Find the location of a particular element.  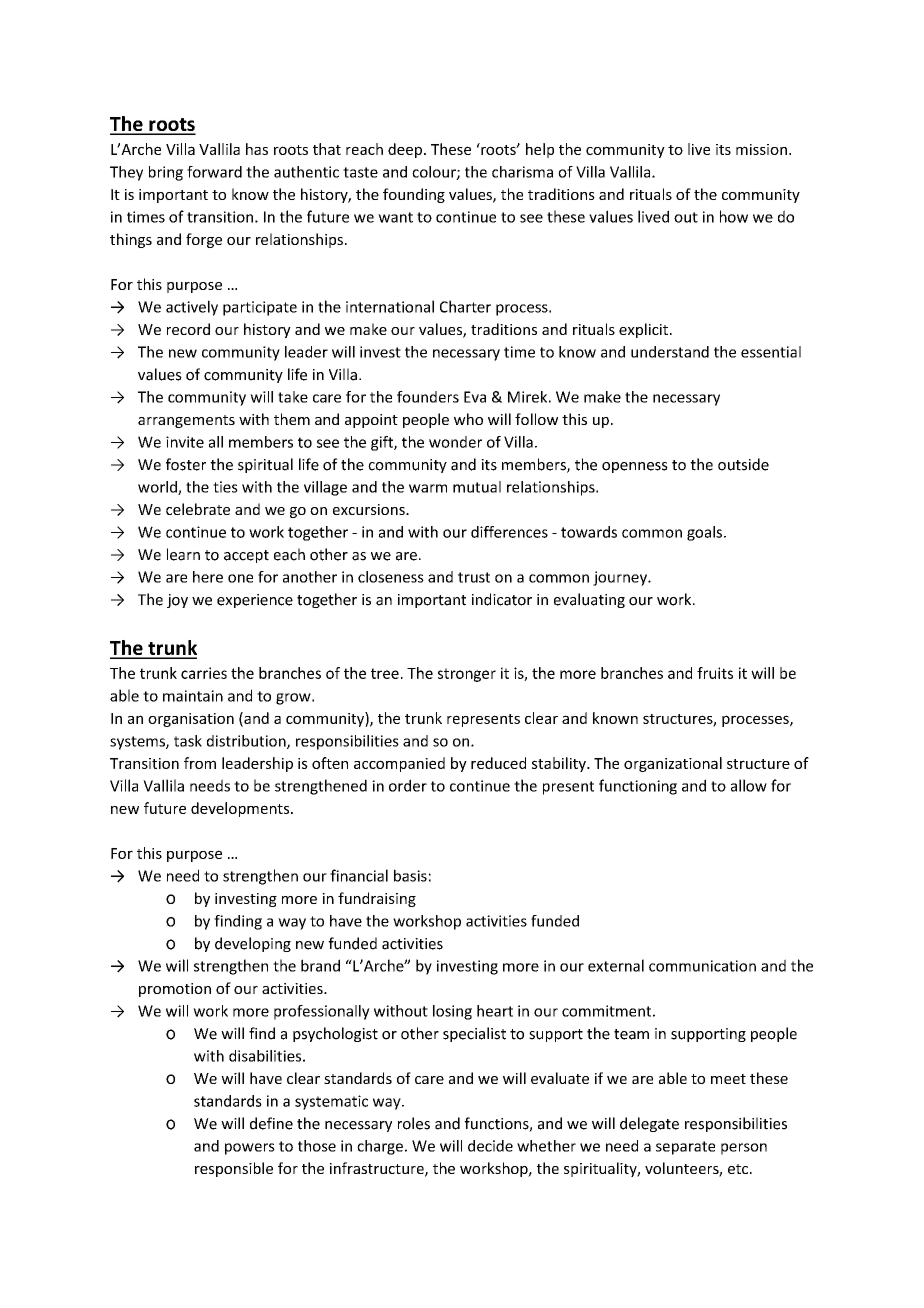

goals is located at coordinates (706, 533).
